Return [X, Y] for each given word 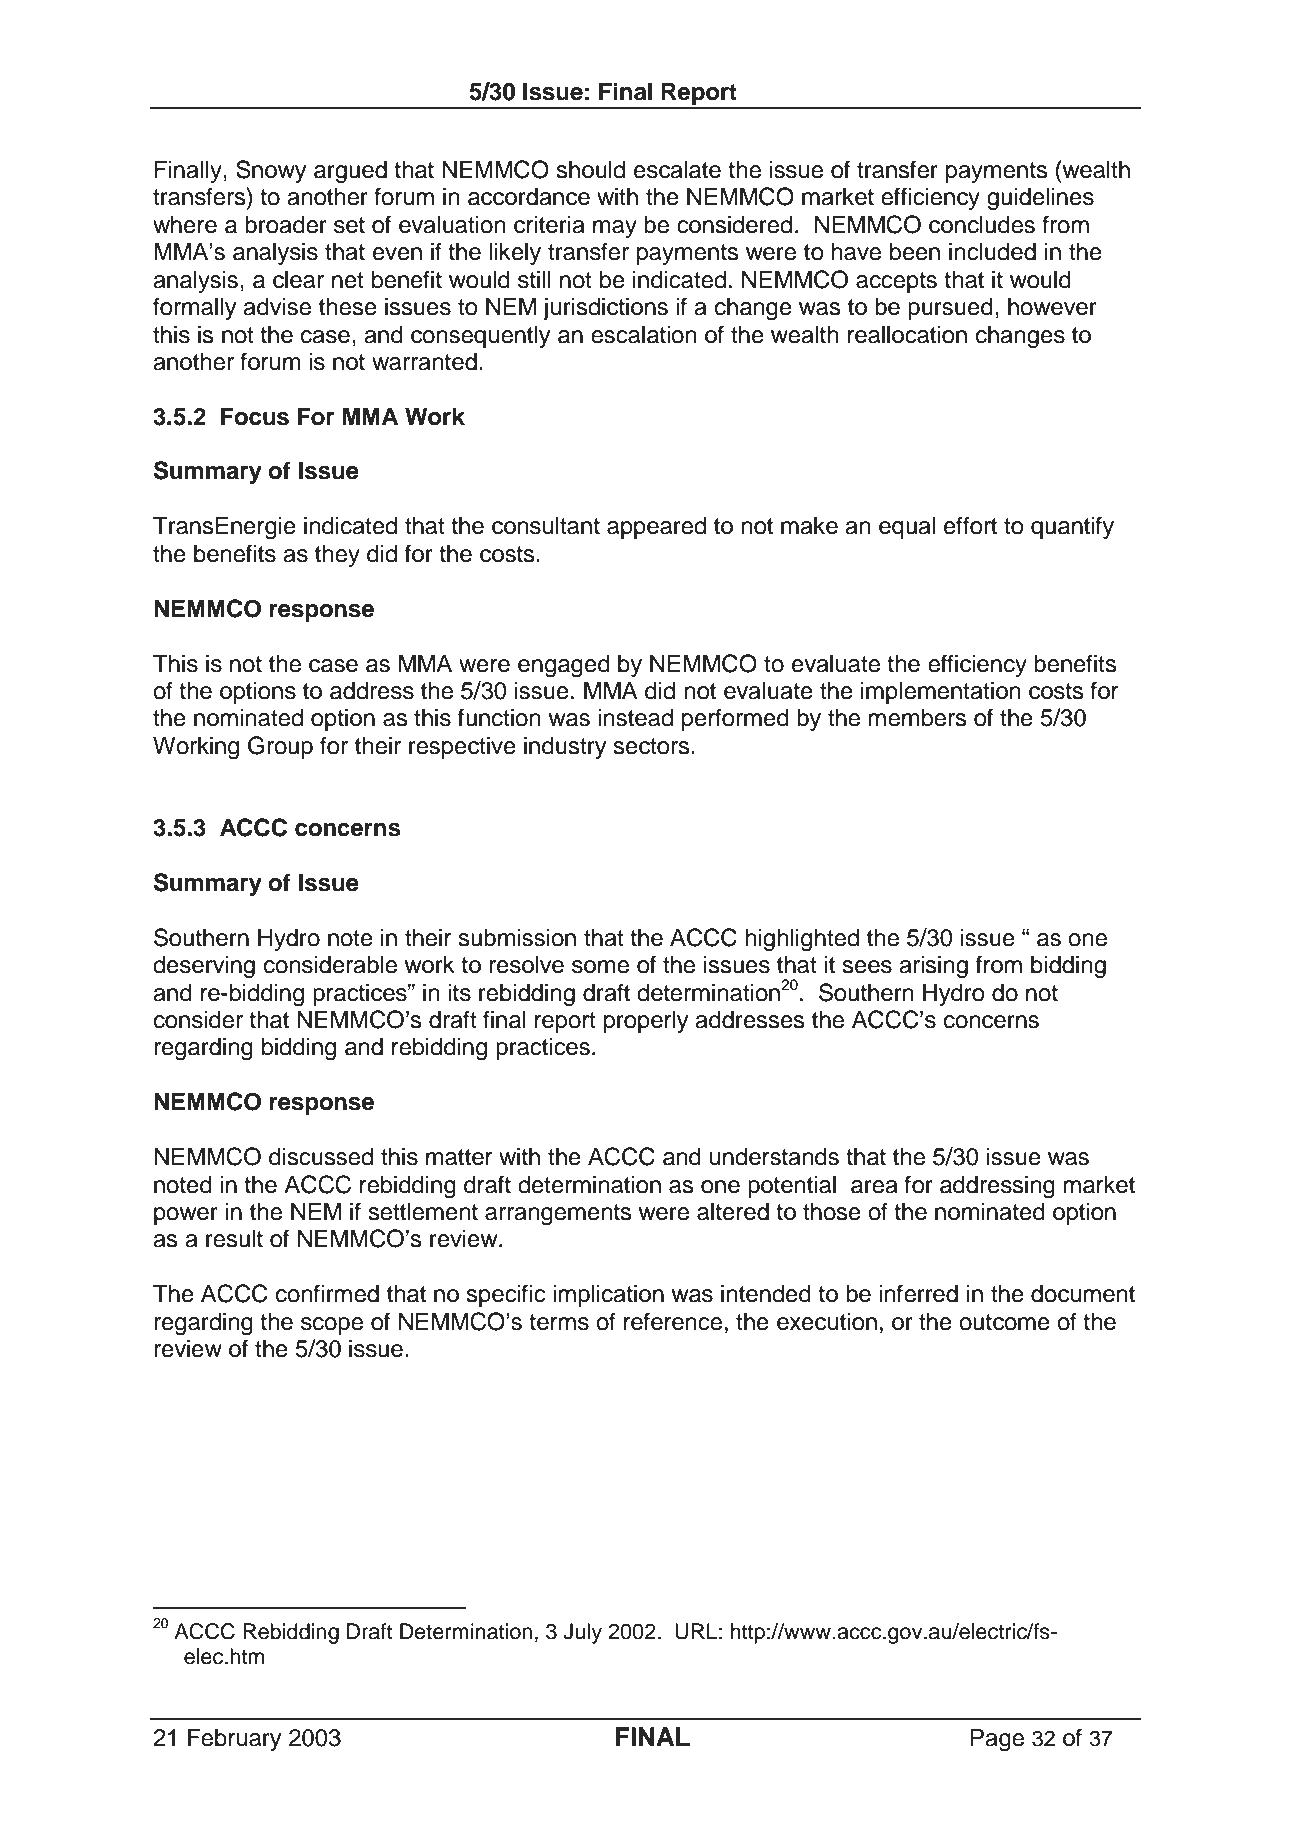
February [234, 1739]
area [874, 1187]
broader [286, 224]
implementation [941, 692]
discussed [321, 1156]
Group [280, 747]
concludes [982, 224]
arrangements [558, 1215]
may [615, 229]
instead [635, 717]
